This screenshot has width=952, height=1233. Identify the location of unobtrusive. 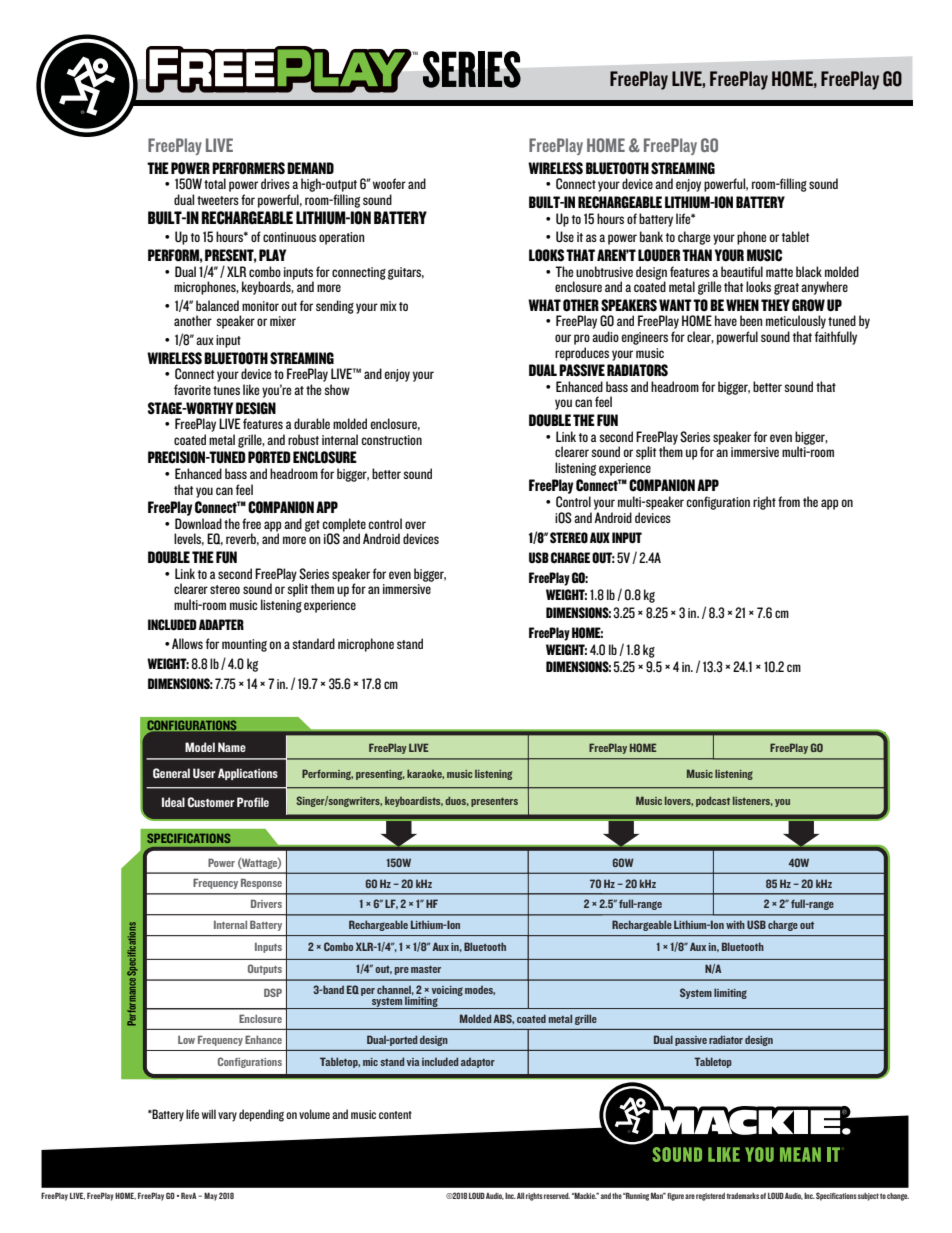
(604, 271).
